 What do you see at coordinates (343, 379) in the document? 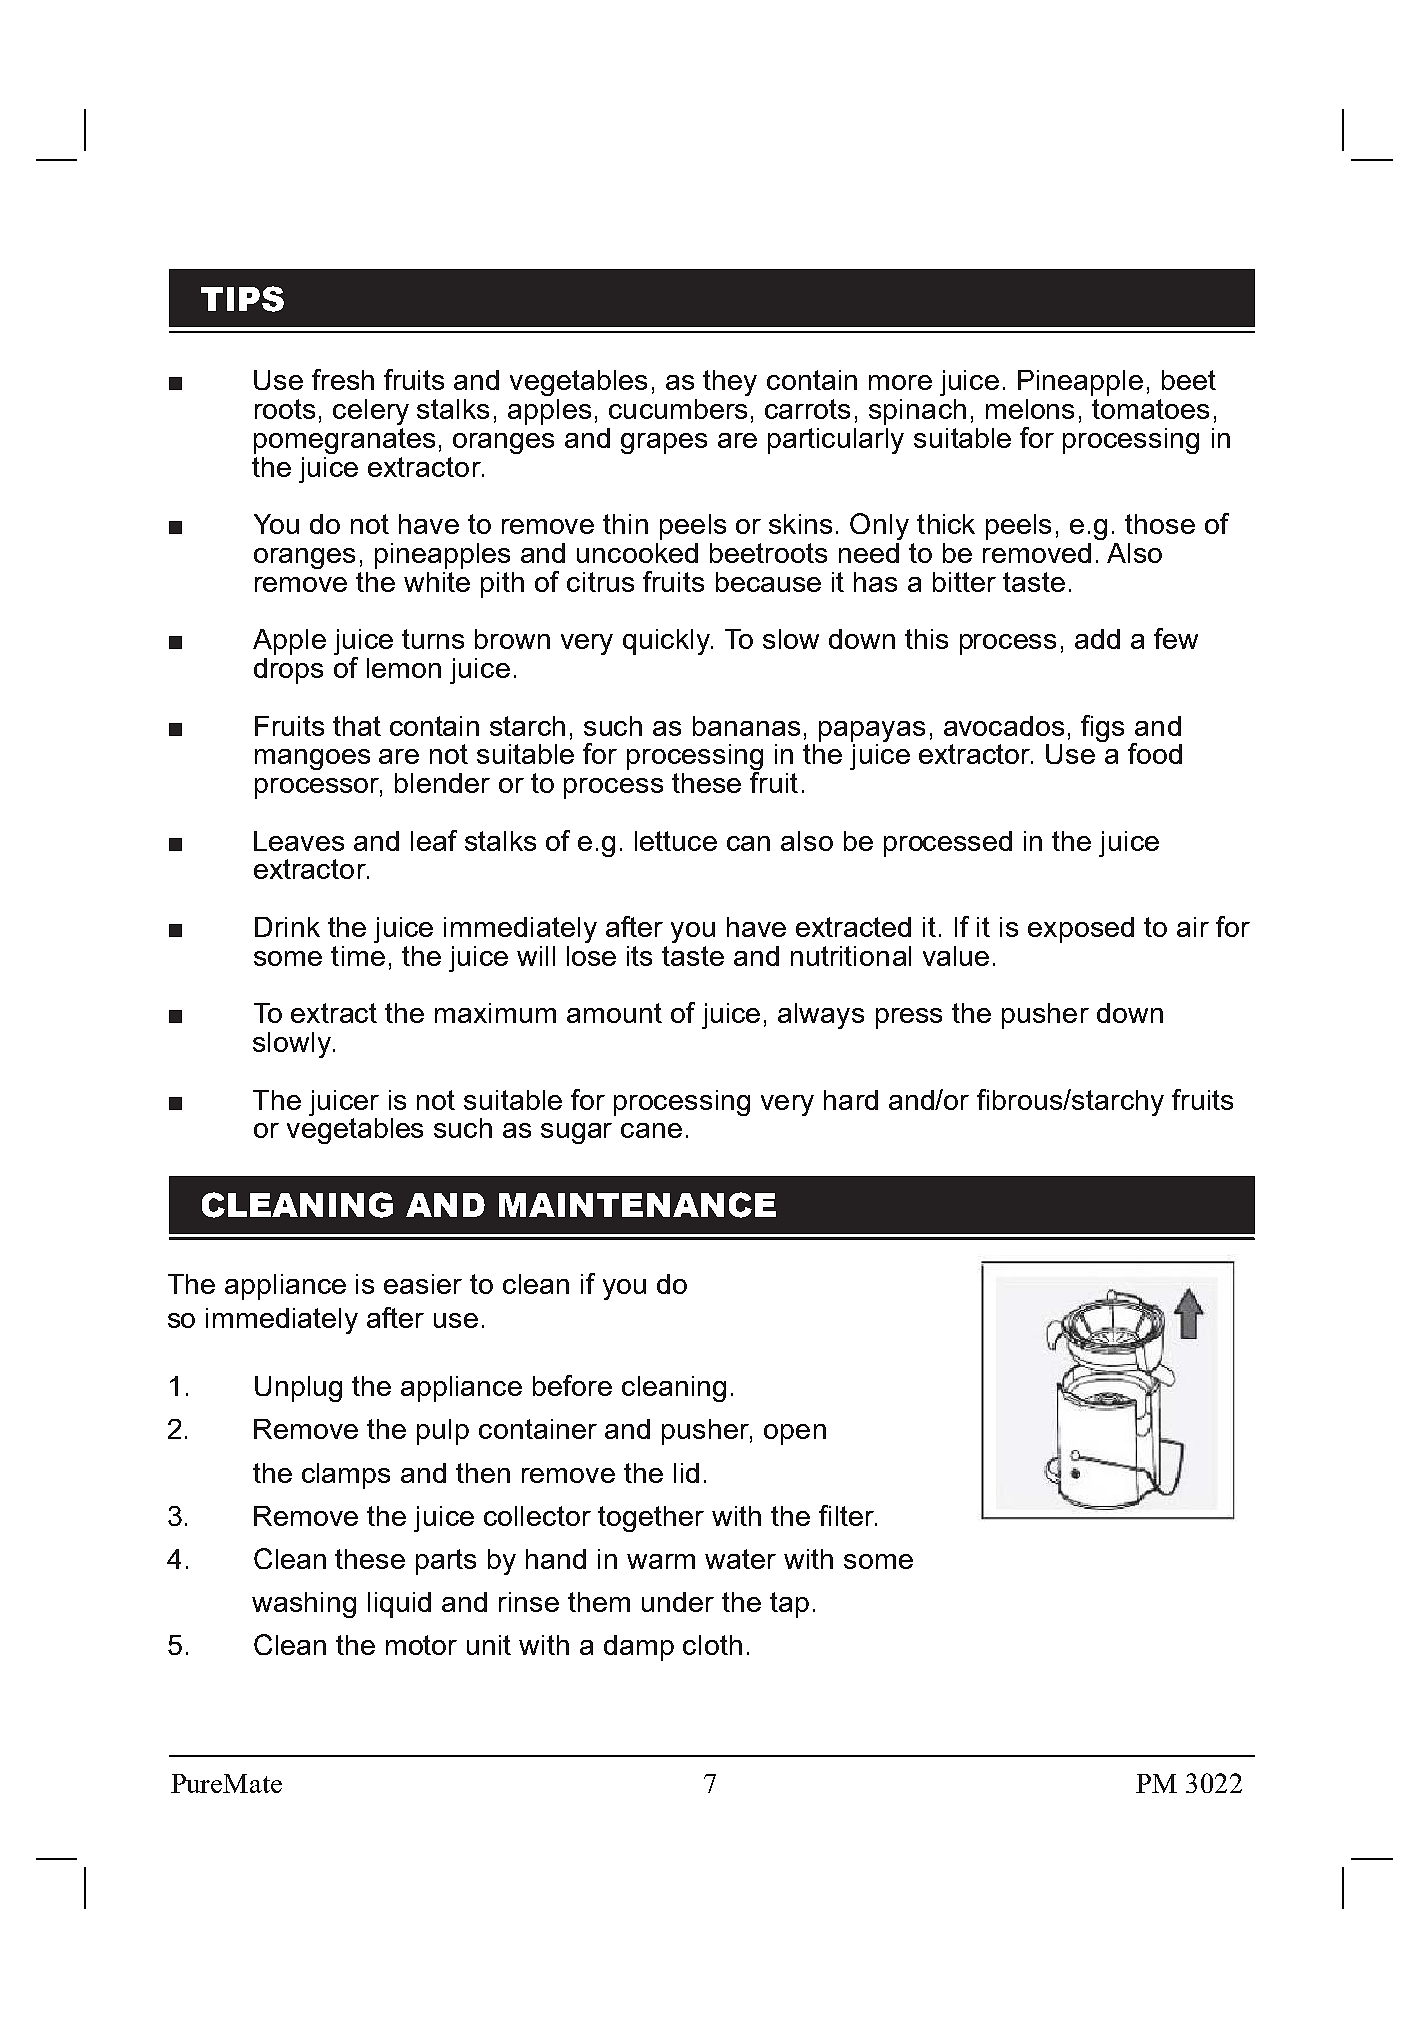
I see `fresh` at bounding box center [343, 379].
